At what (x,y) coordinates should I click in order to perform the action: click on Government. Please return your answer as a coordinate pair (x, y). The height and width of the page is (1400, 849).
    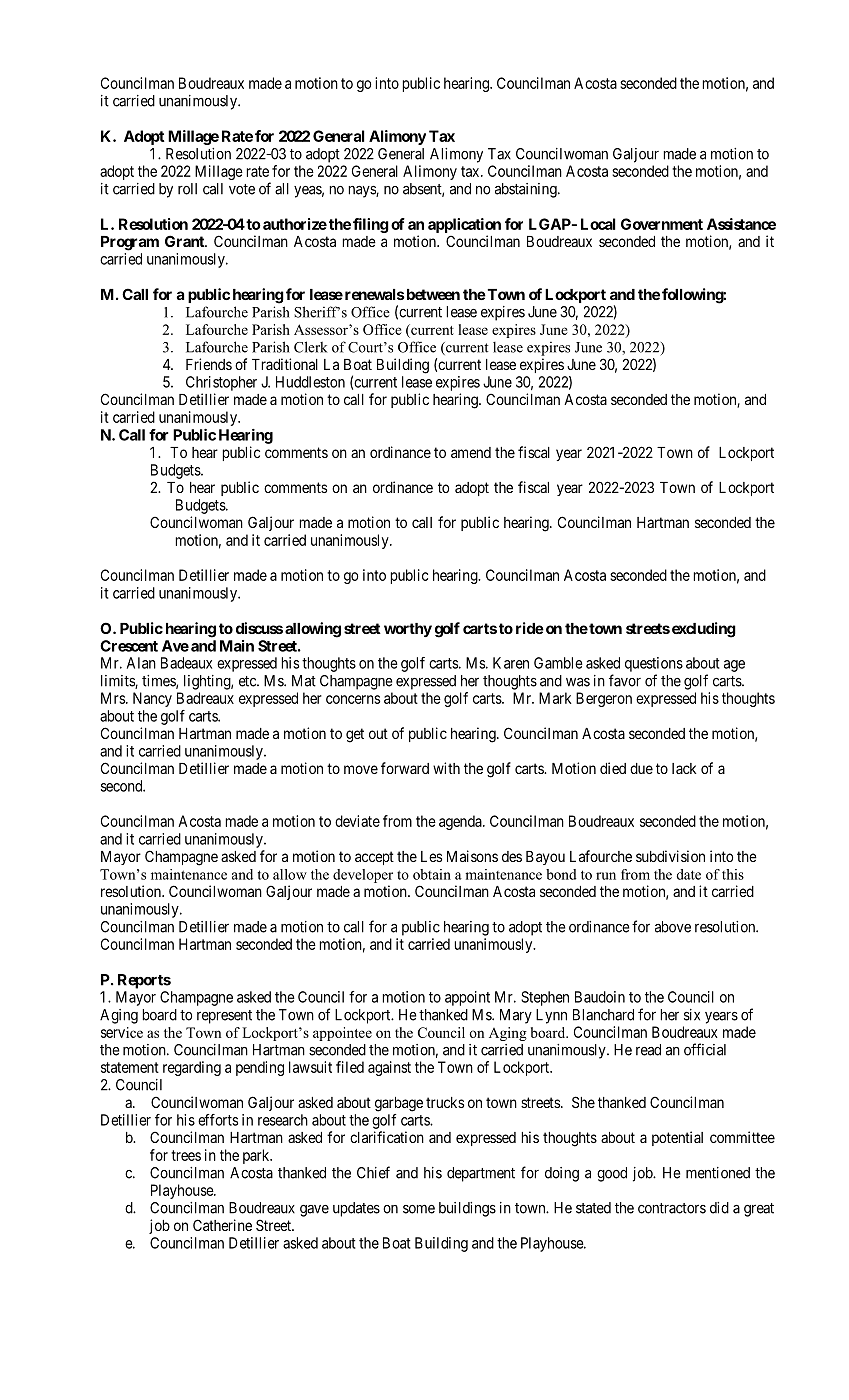
    Looking at the image, I should click on (662, 224).
